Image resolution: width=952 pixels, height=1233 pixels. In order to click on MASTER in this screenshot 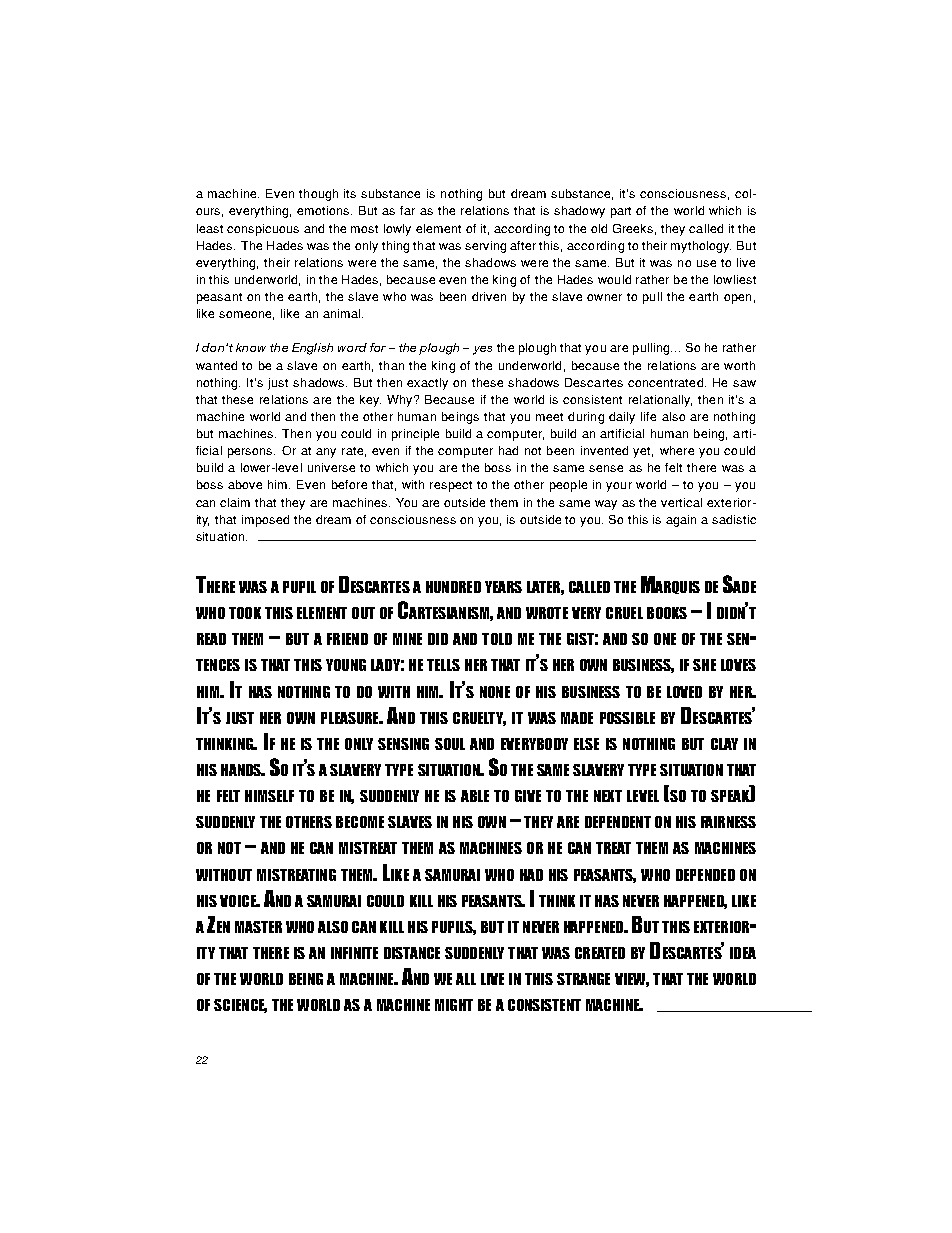, I will do `click(258, 927)`.
